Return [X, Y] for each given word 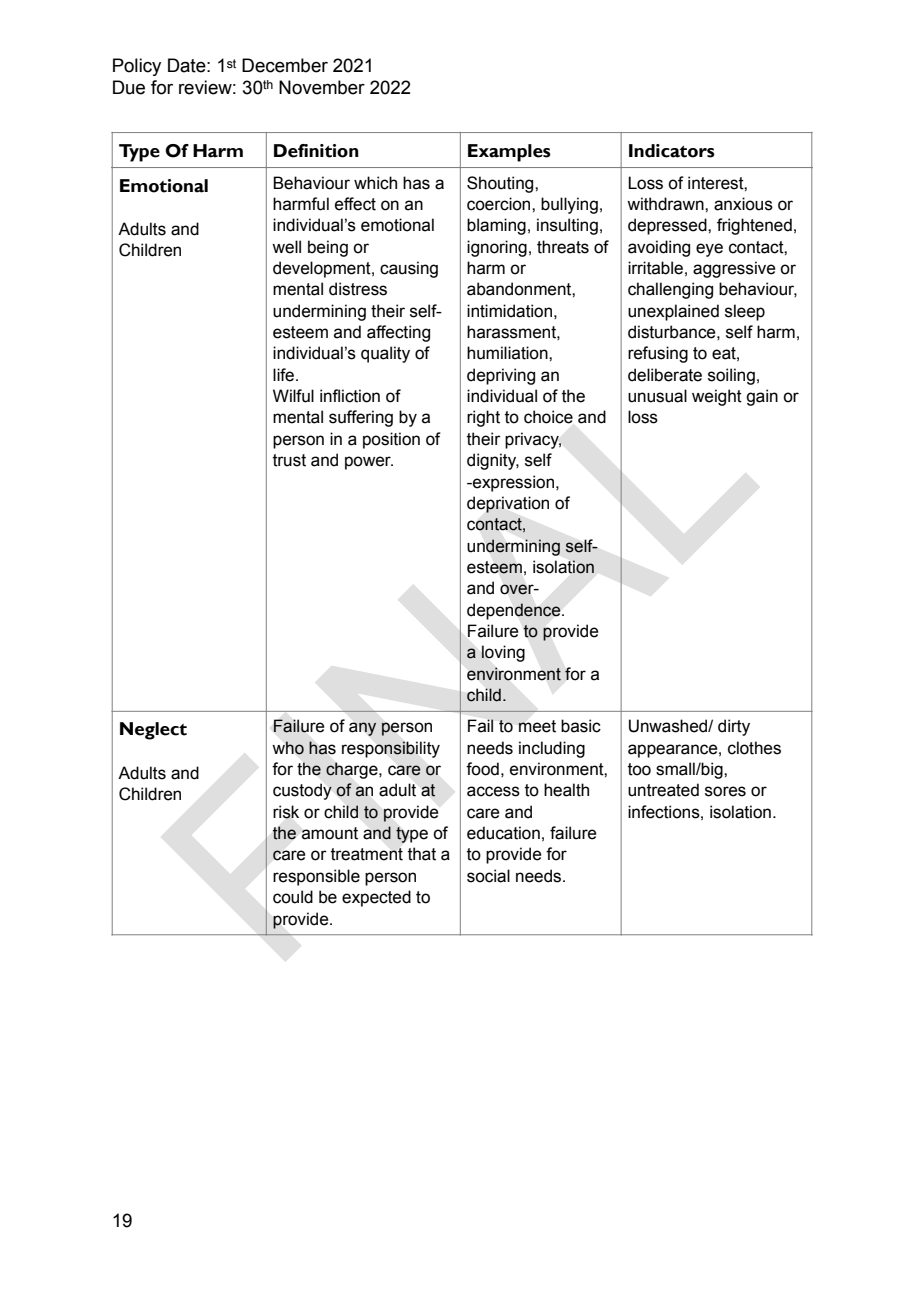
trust [289, 460]
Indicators [672, 151]
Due [129, 87]
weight [717, 397]
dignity [493, 461]
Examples [509, 153]
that [422, 854]
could [293, 897]
